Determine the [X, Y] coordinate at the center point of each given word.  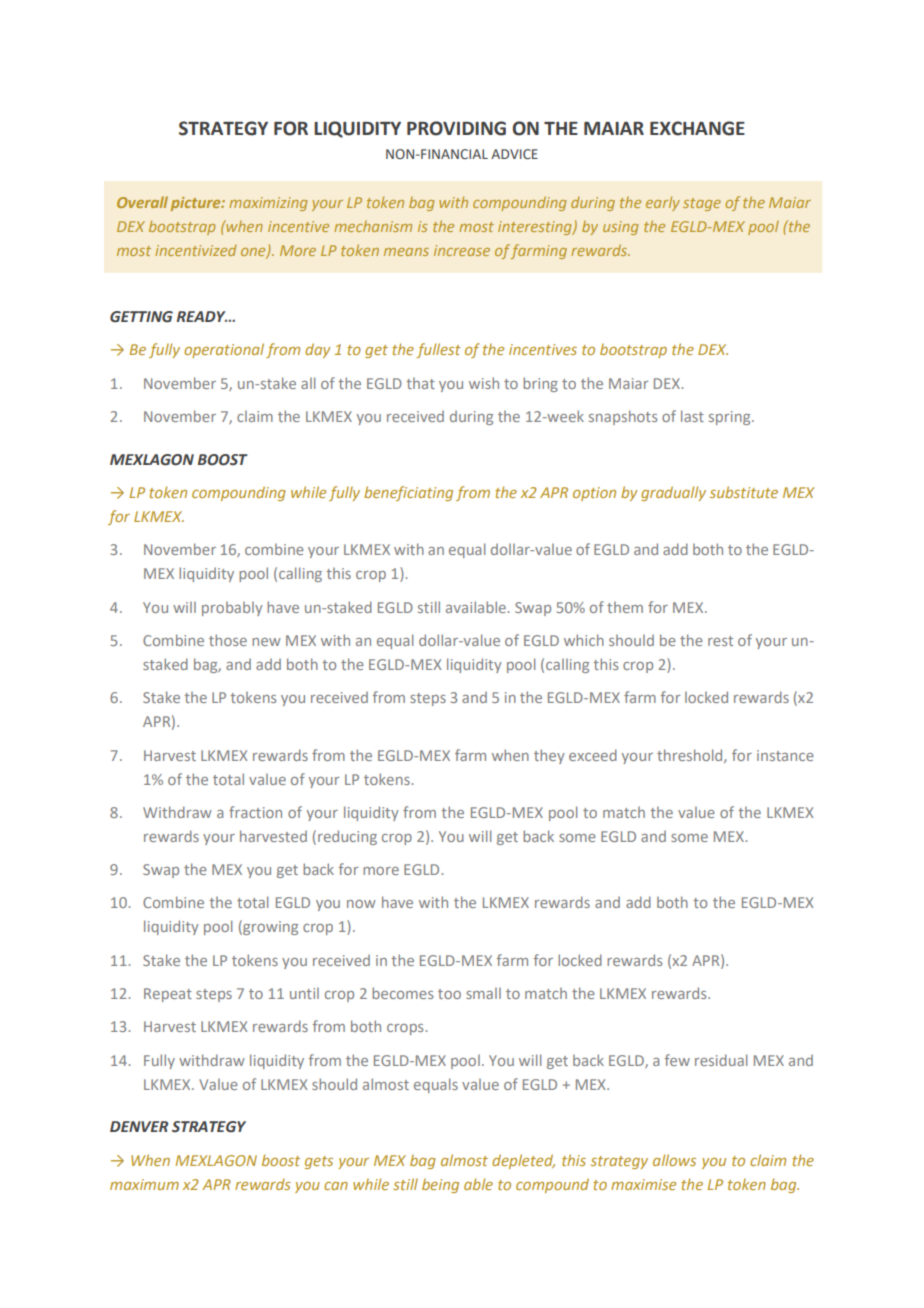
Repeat [168, 995]
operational [224, 350]
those [228, 640]
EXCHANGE [697, 128]
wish [484, 383]
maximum [144, 1184]
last [692, 416]
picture [197, 204]
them [625, 607]
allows [674, 1160]
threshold [691, 756]
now [361, 904]
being [440, 1185]
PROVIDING [456, 128]
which [584, 640]
